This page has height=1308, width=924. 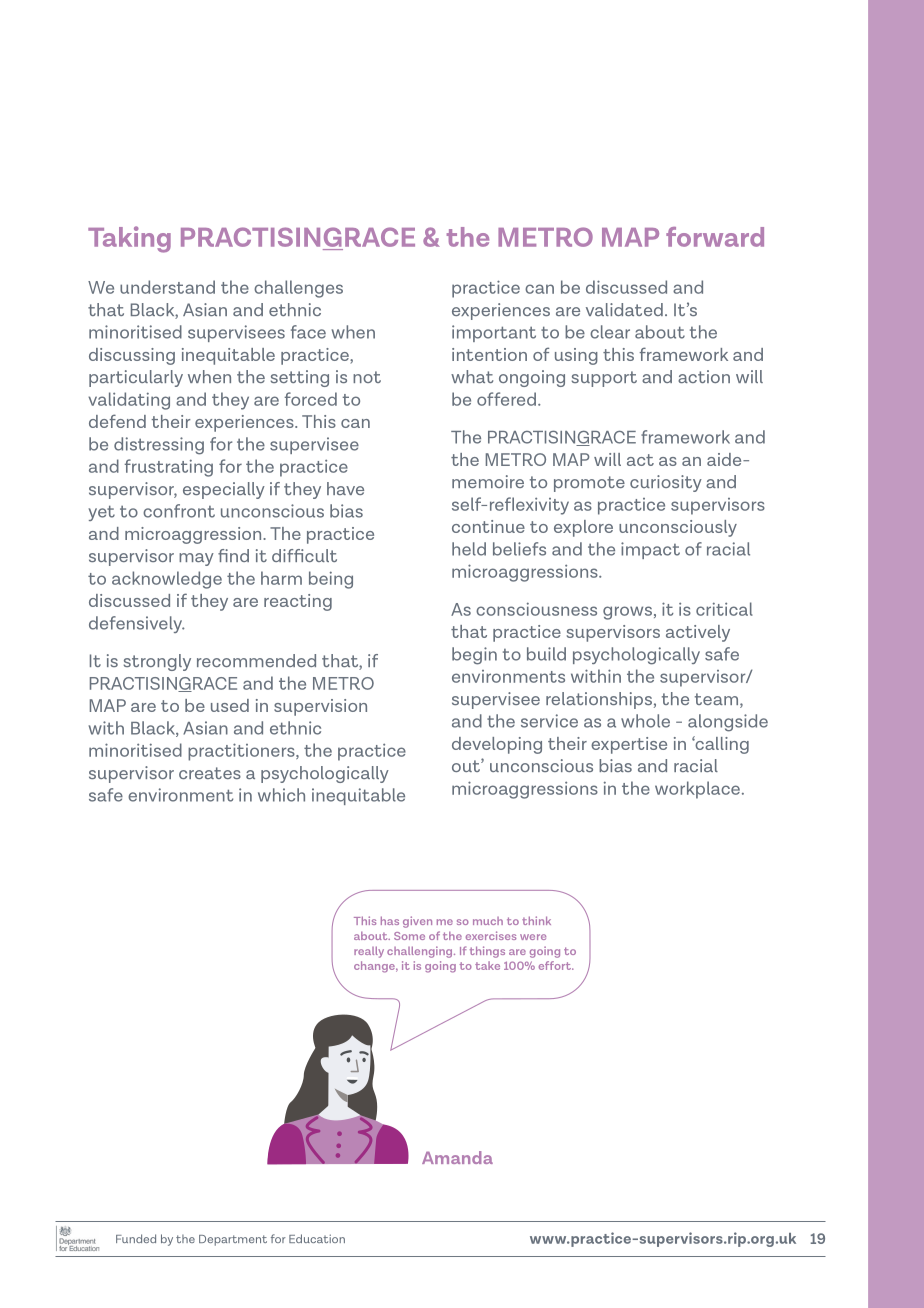 I want to click on developing, so click(x=497, y=745).
